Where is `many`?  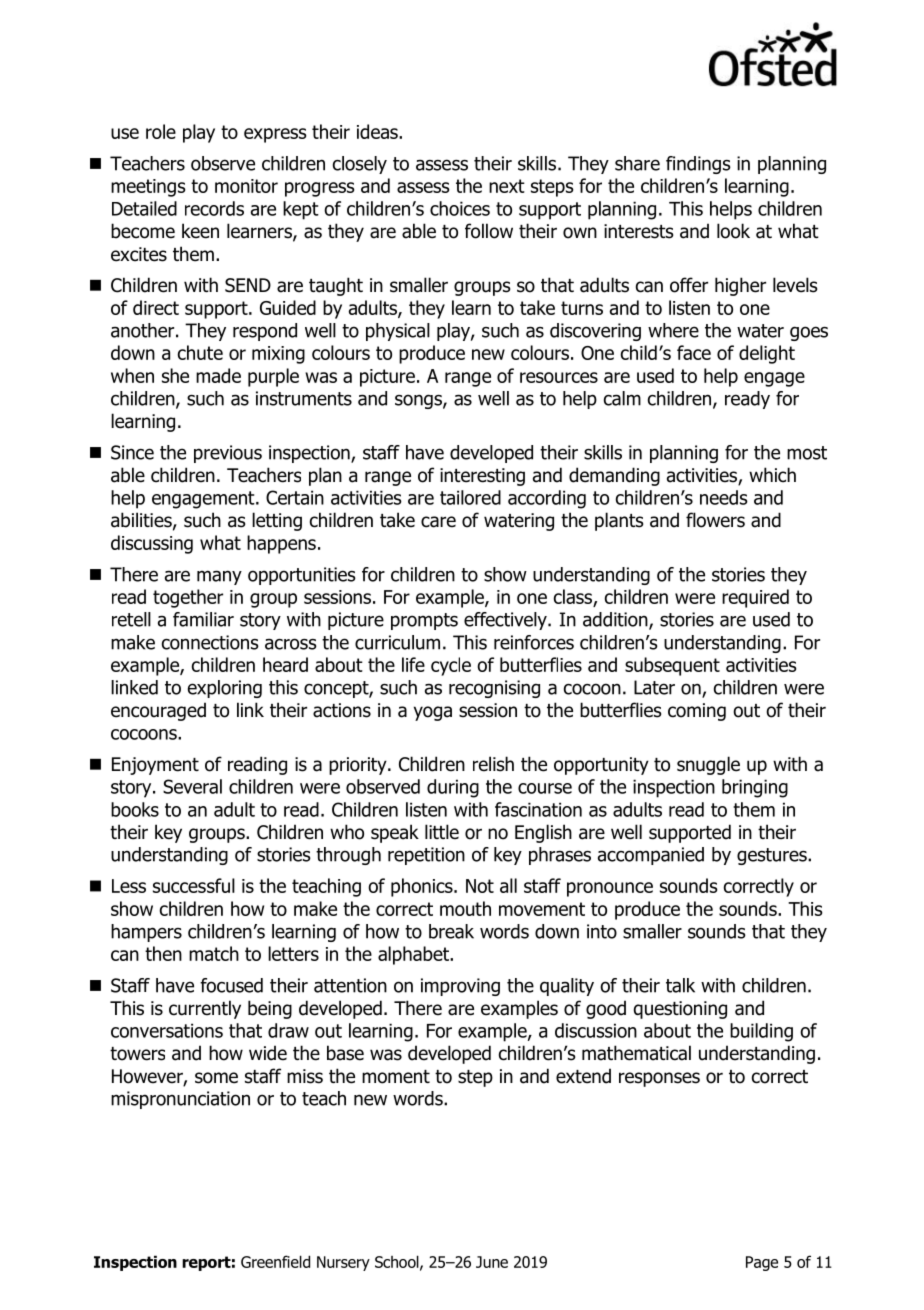
many is located at coordinates (219, 577).
